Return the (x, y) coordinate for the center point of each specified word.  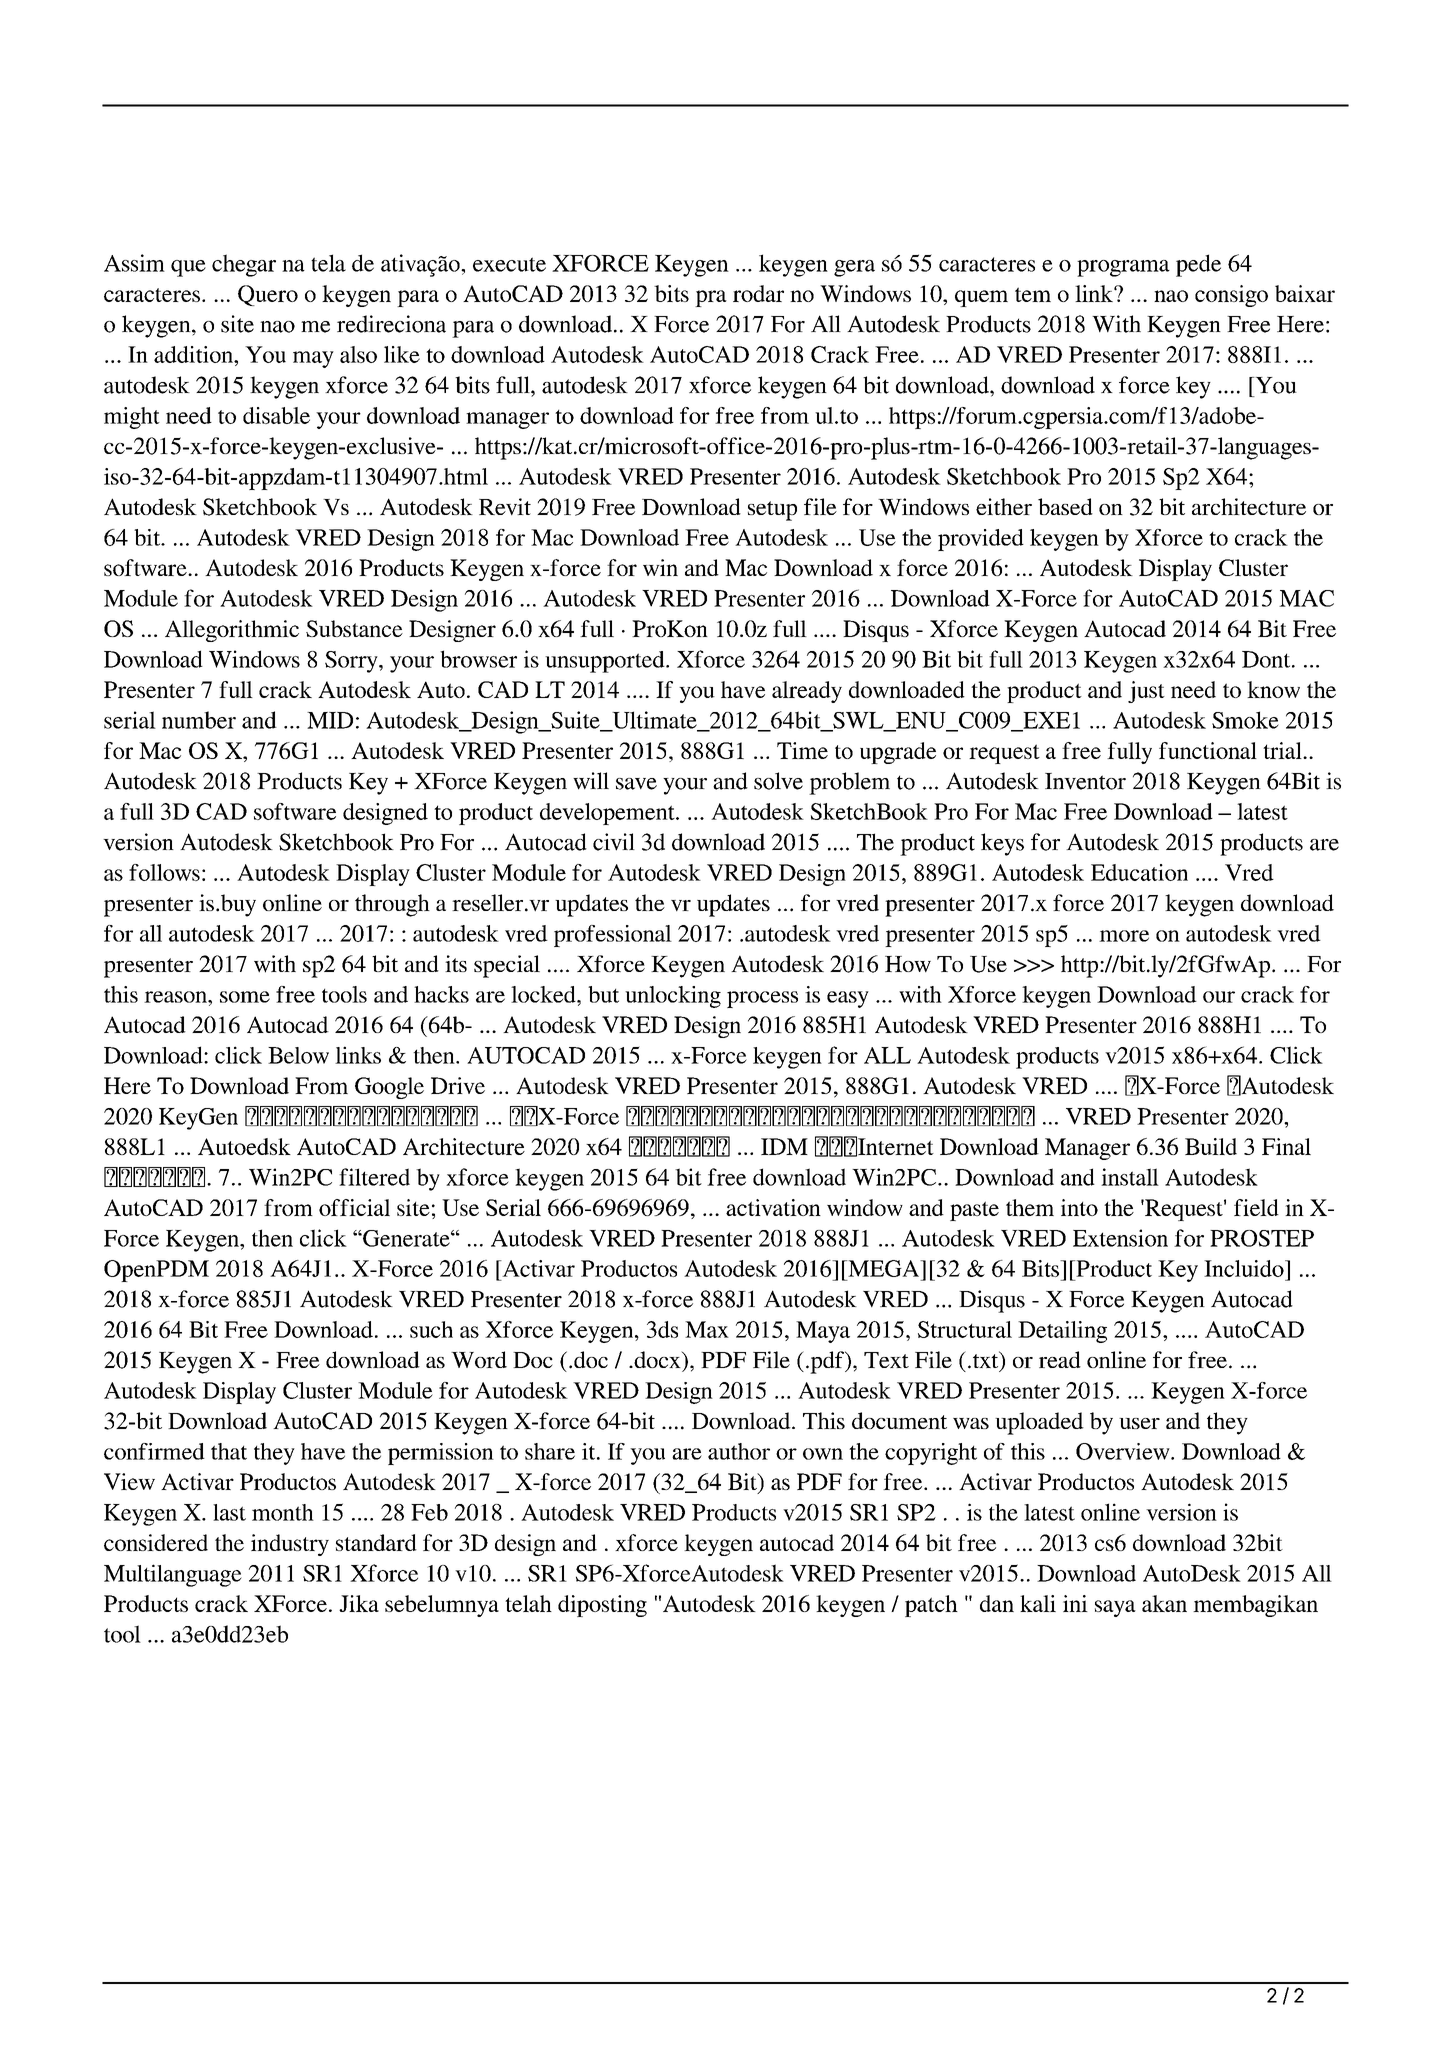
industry (290, 1545)
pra (711, 298)
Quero (268, 295)
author (739, 1451)
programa (1123, 268)
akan (1164, 1603)
